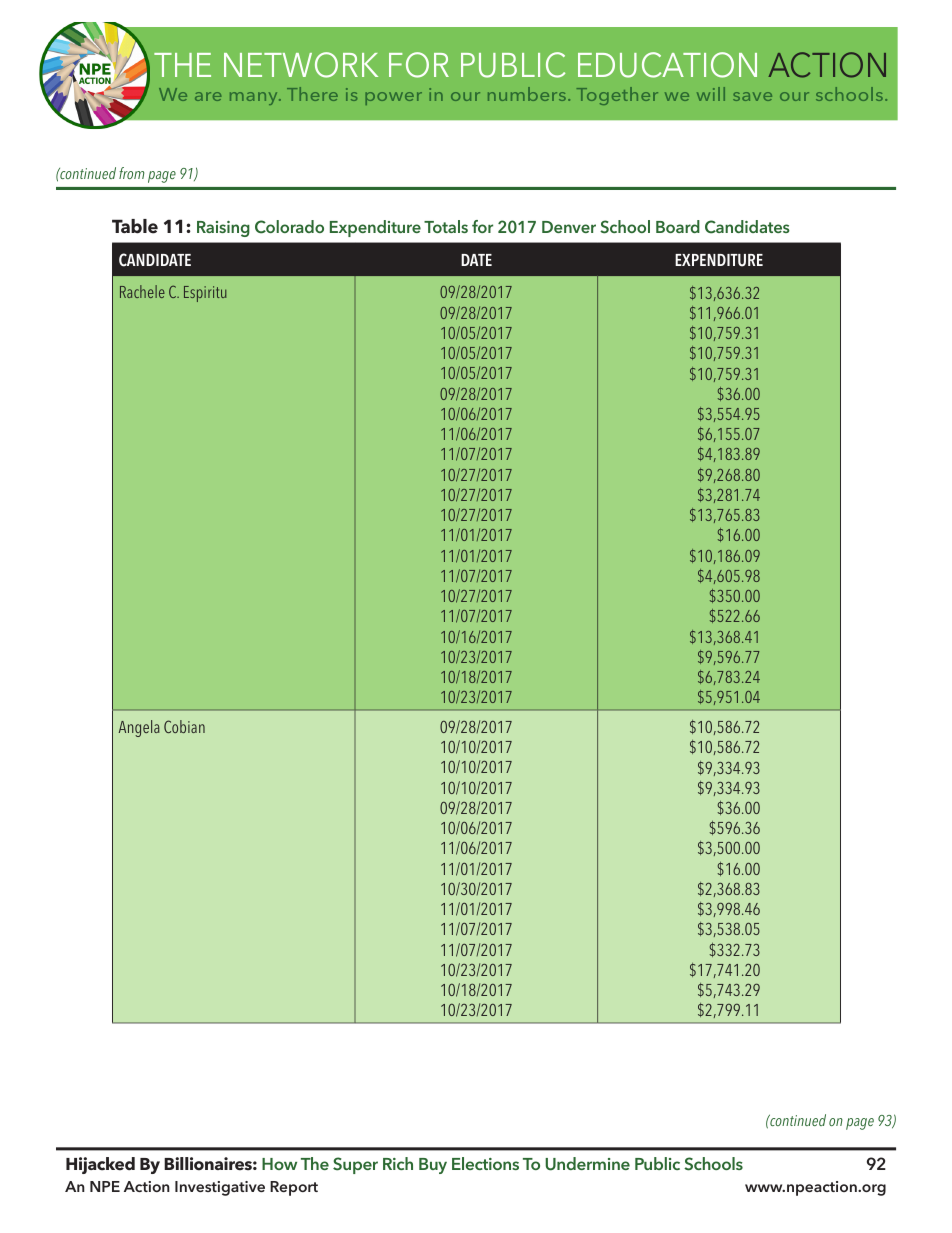 This image has width=952, height=1233. What do you see at coordinates (208, 96) in the image?
I see `are` at bounding box center [208, 96].
